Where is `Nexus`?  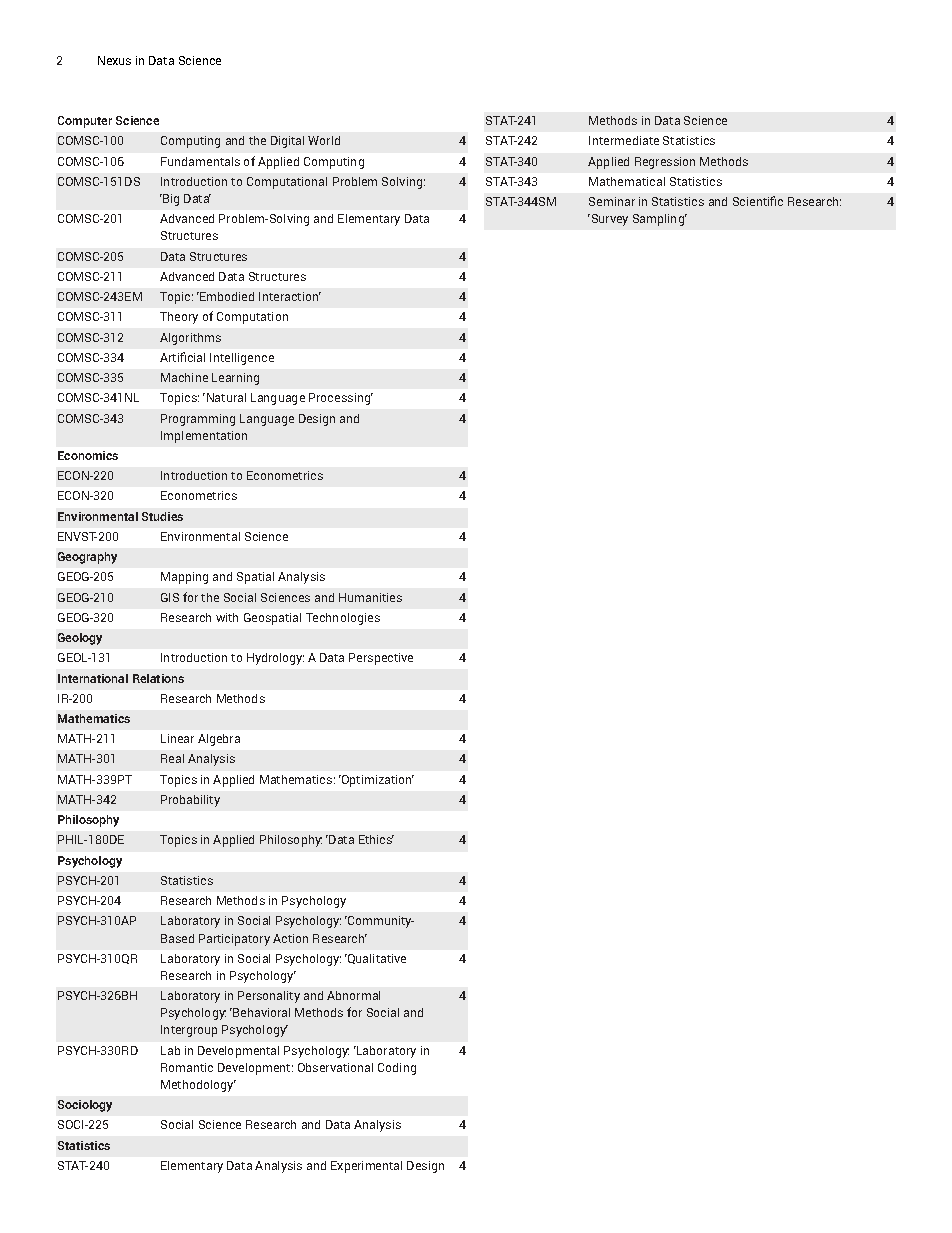 Nexus is located at coordinates (114, 60).
